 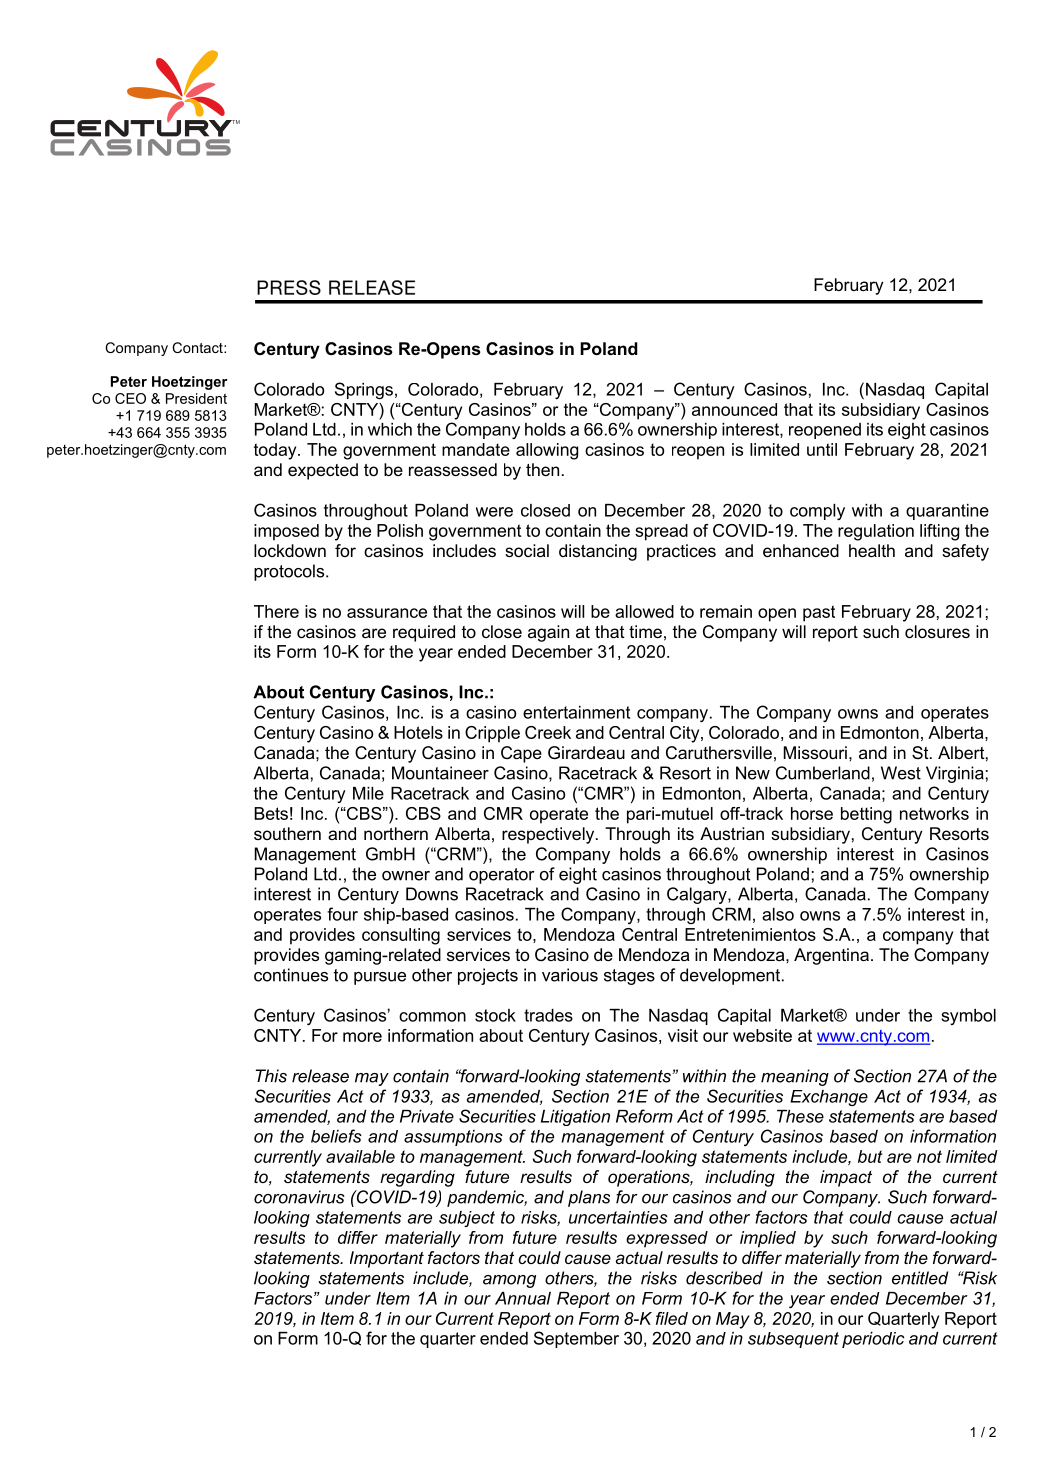 What do you see at coordinates (287, 833) in the image?
I see `southern` at bounding box center [287, 833].
